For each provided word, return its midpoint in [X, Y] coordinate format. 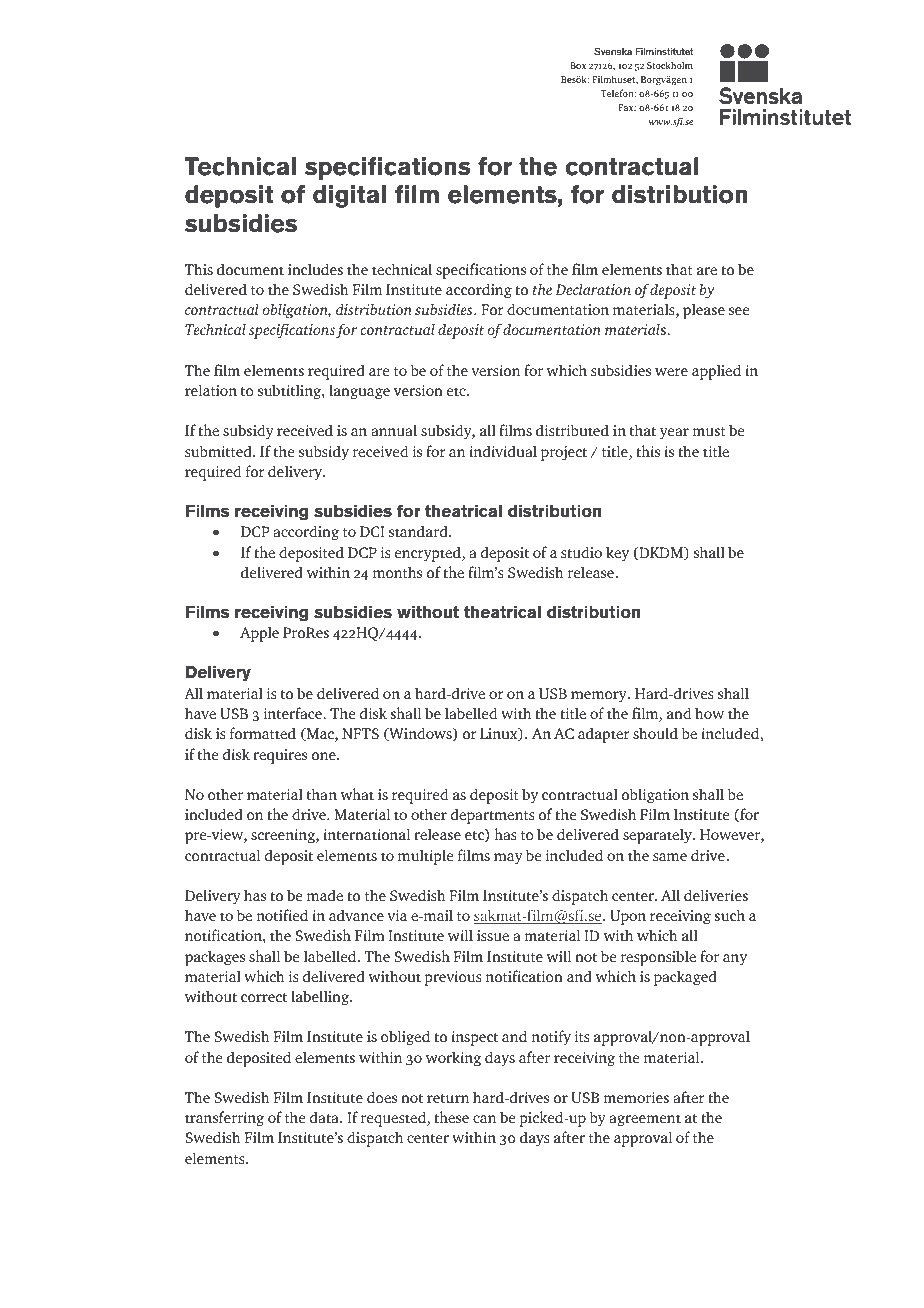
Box [578, 65]
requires [280, 756]
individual [503, 451]
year [674, 434]
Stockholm [670, 65]
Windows [420, 734]
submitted [219, 451]
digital [349, 196]
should [655, 733]
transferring [224, 1119]
